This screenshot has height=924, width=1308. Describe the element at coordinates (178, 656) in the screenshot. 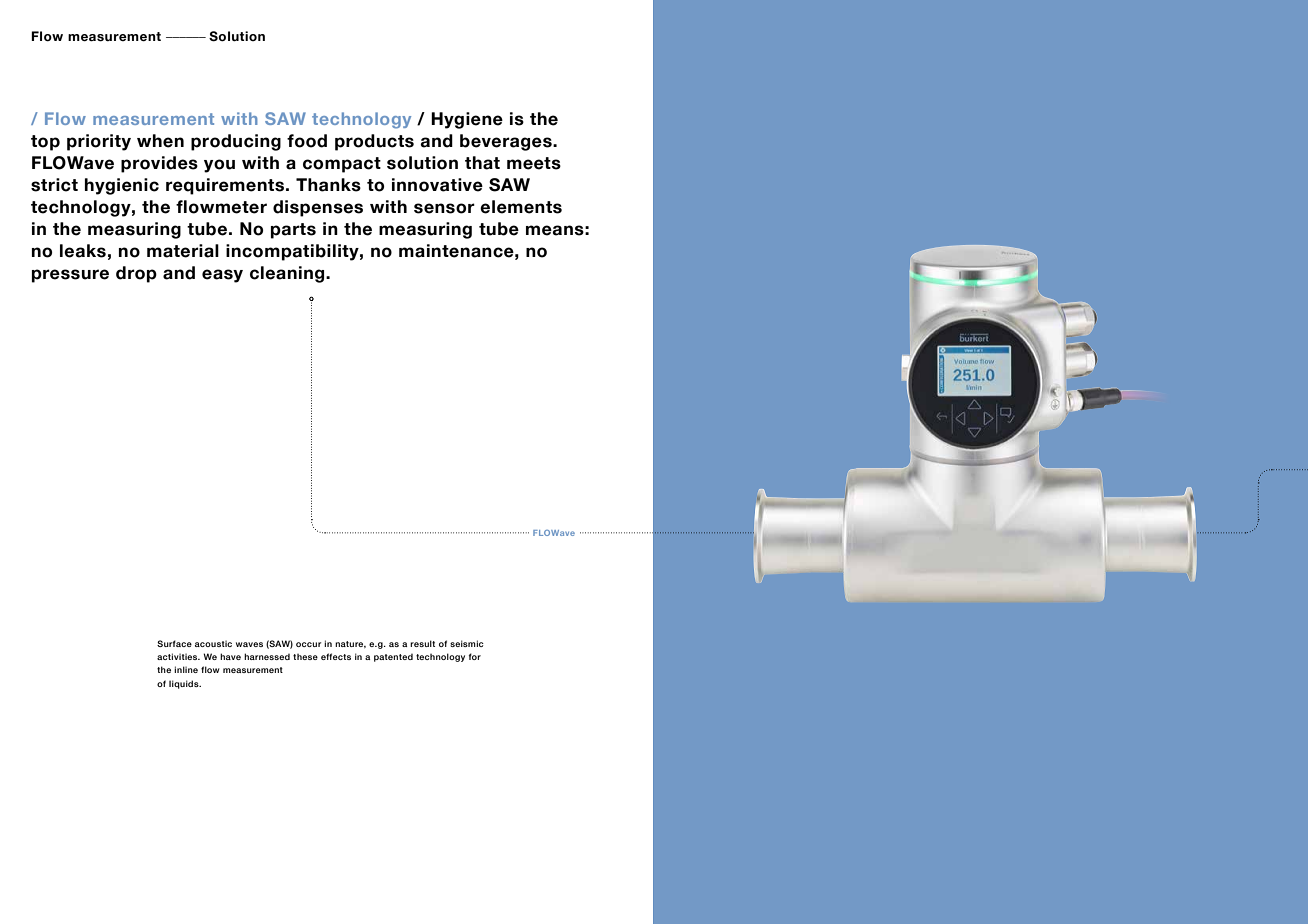

I see `activities` at that location.
